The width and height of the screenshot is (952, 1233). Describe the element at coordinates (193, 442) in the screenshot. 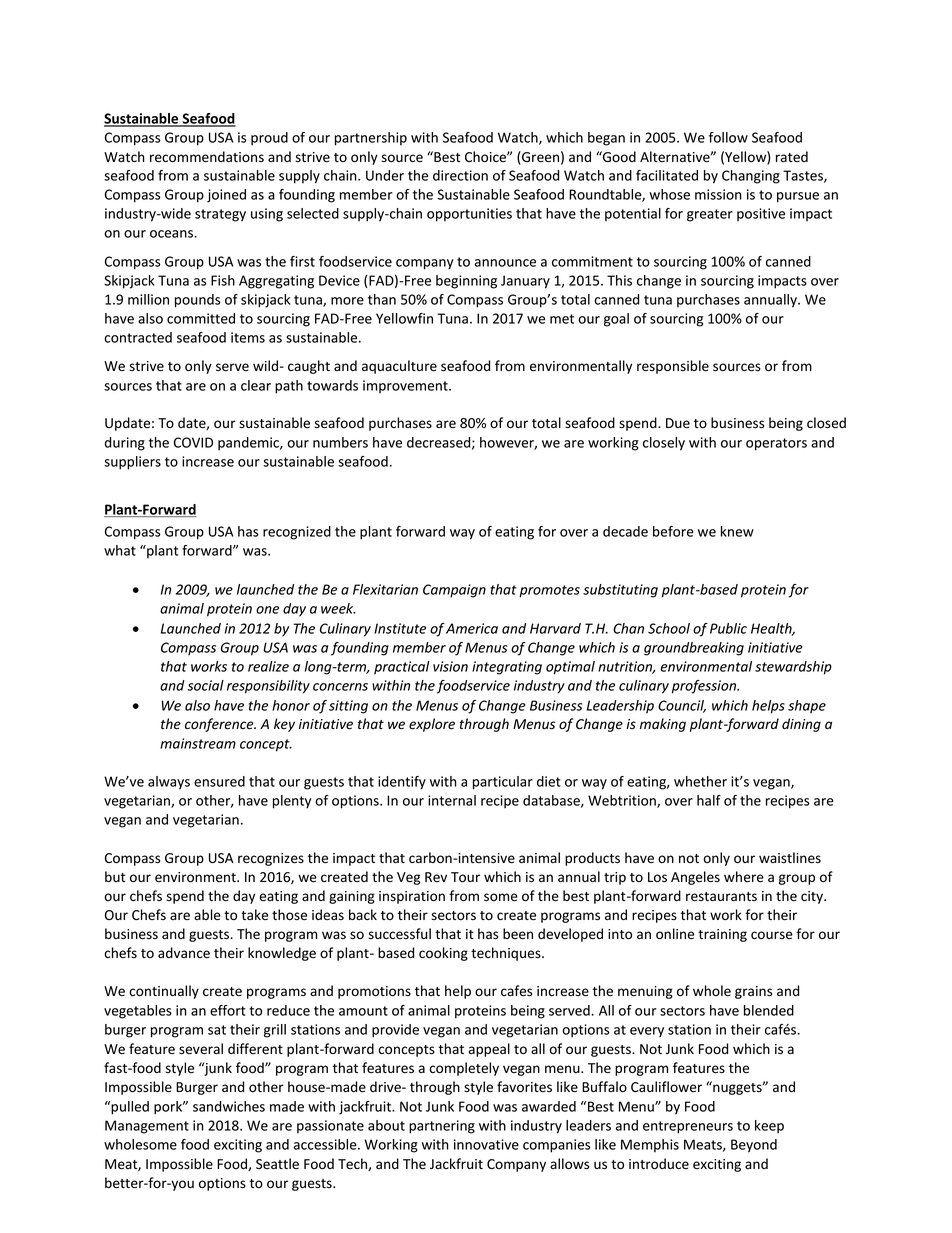

I see `COVID` at that location.
